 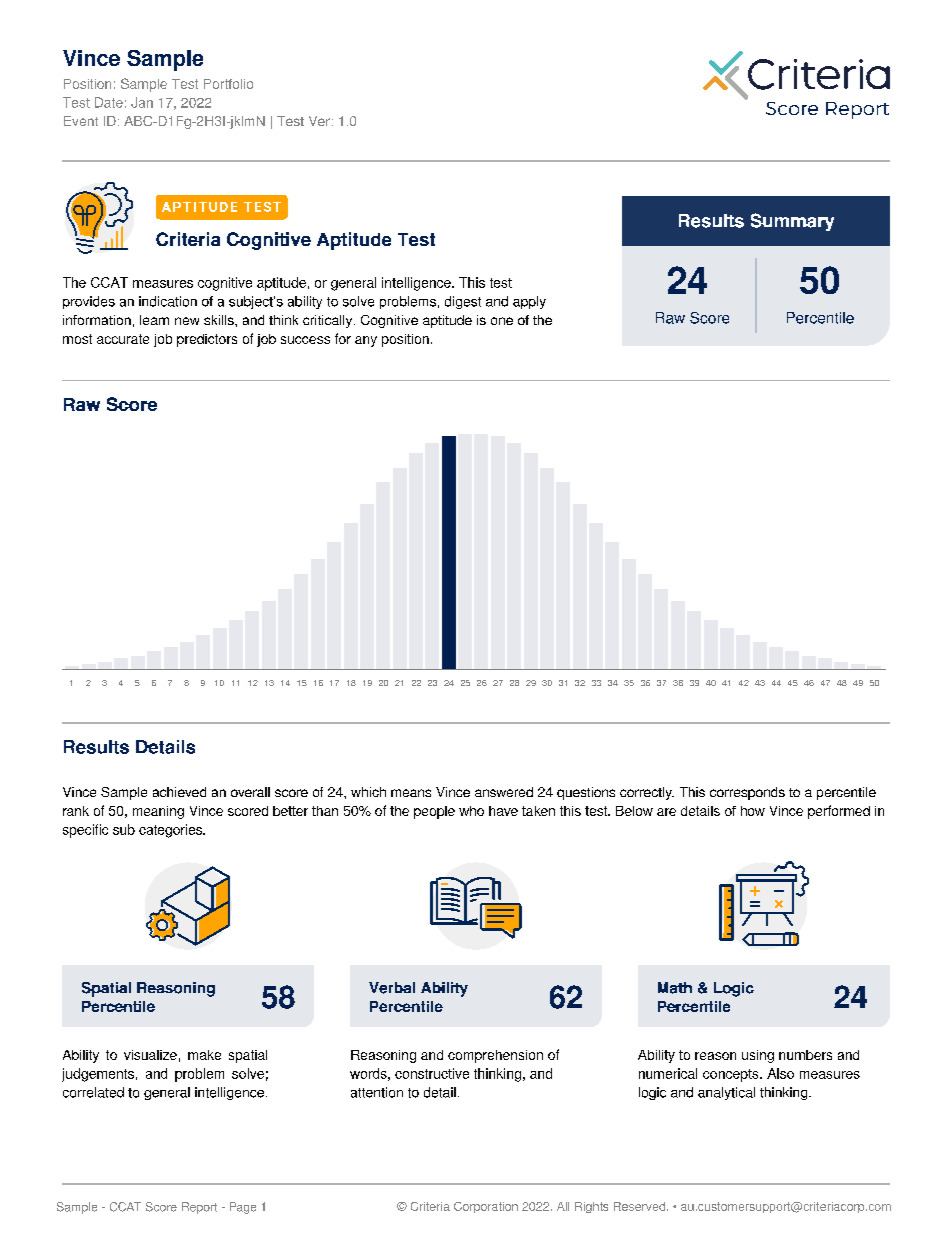 What do you see at coordinates (142, 102) in the screenshot?
I see `Jan` at bounding box center [142, 102].
